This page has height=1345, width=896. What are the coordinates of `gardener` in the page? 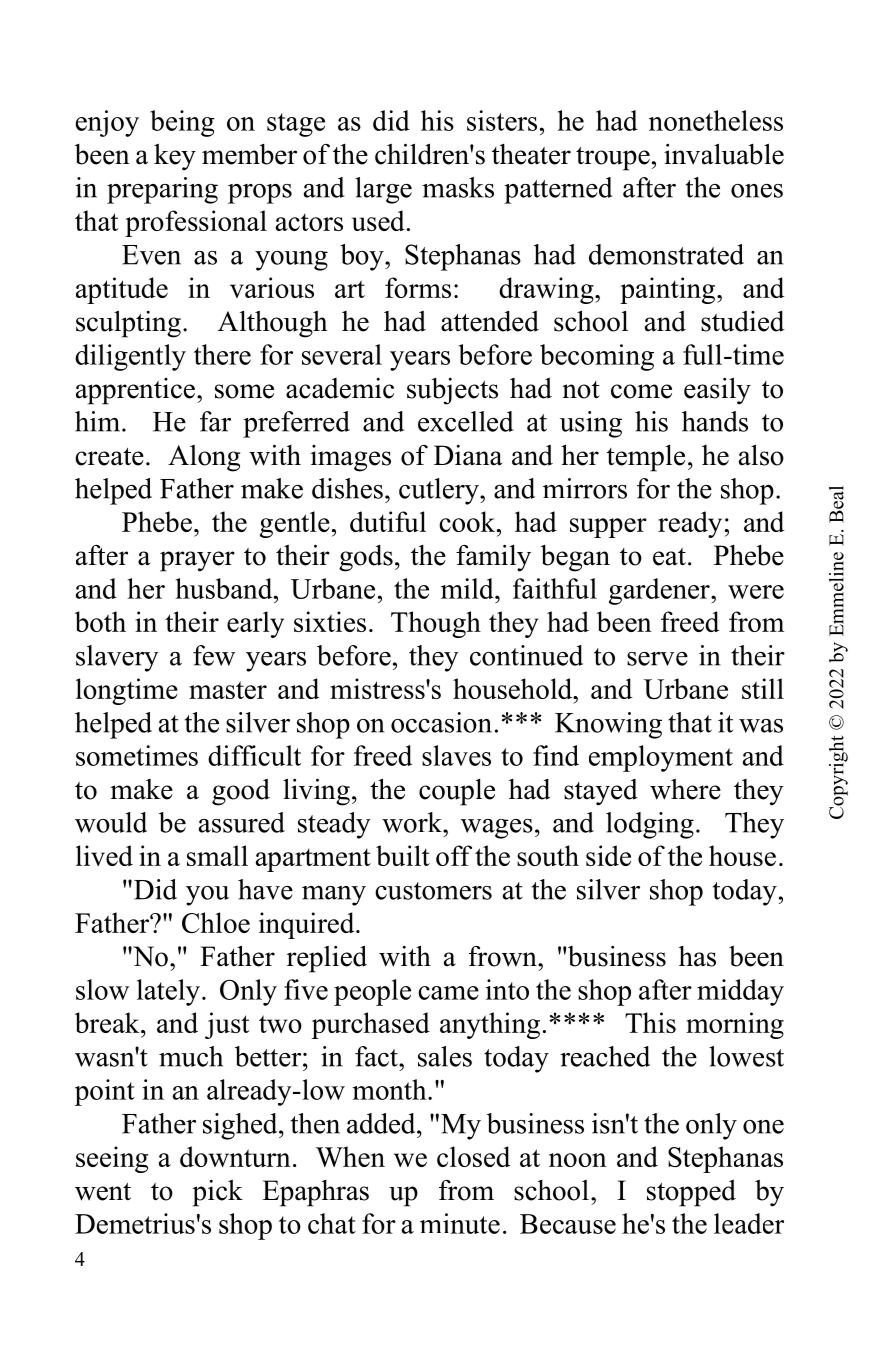 It's located at (660, 591).
